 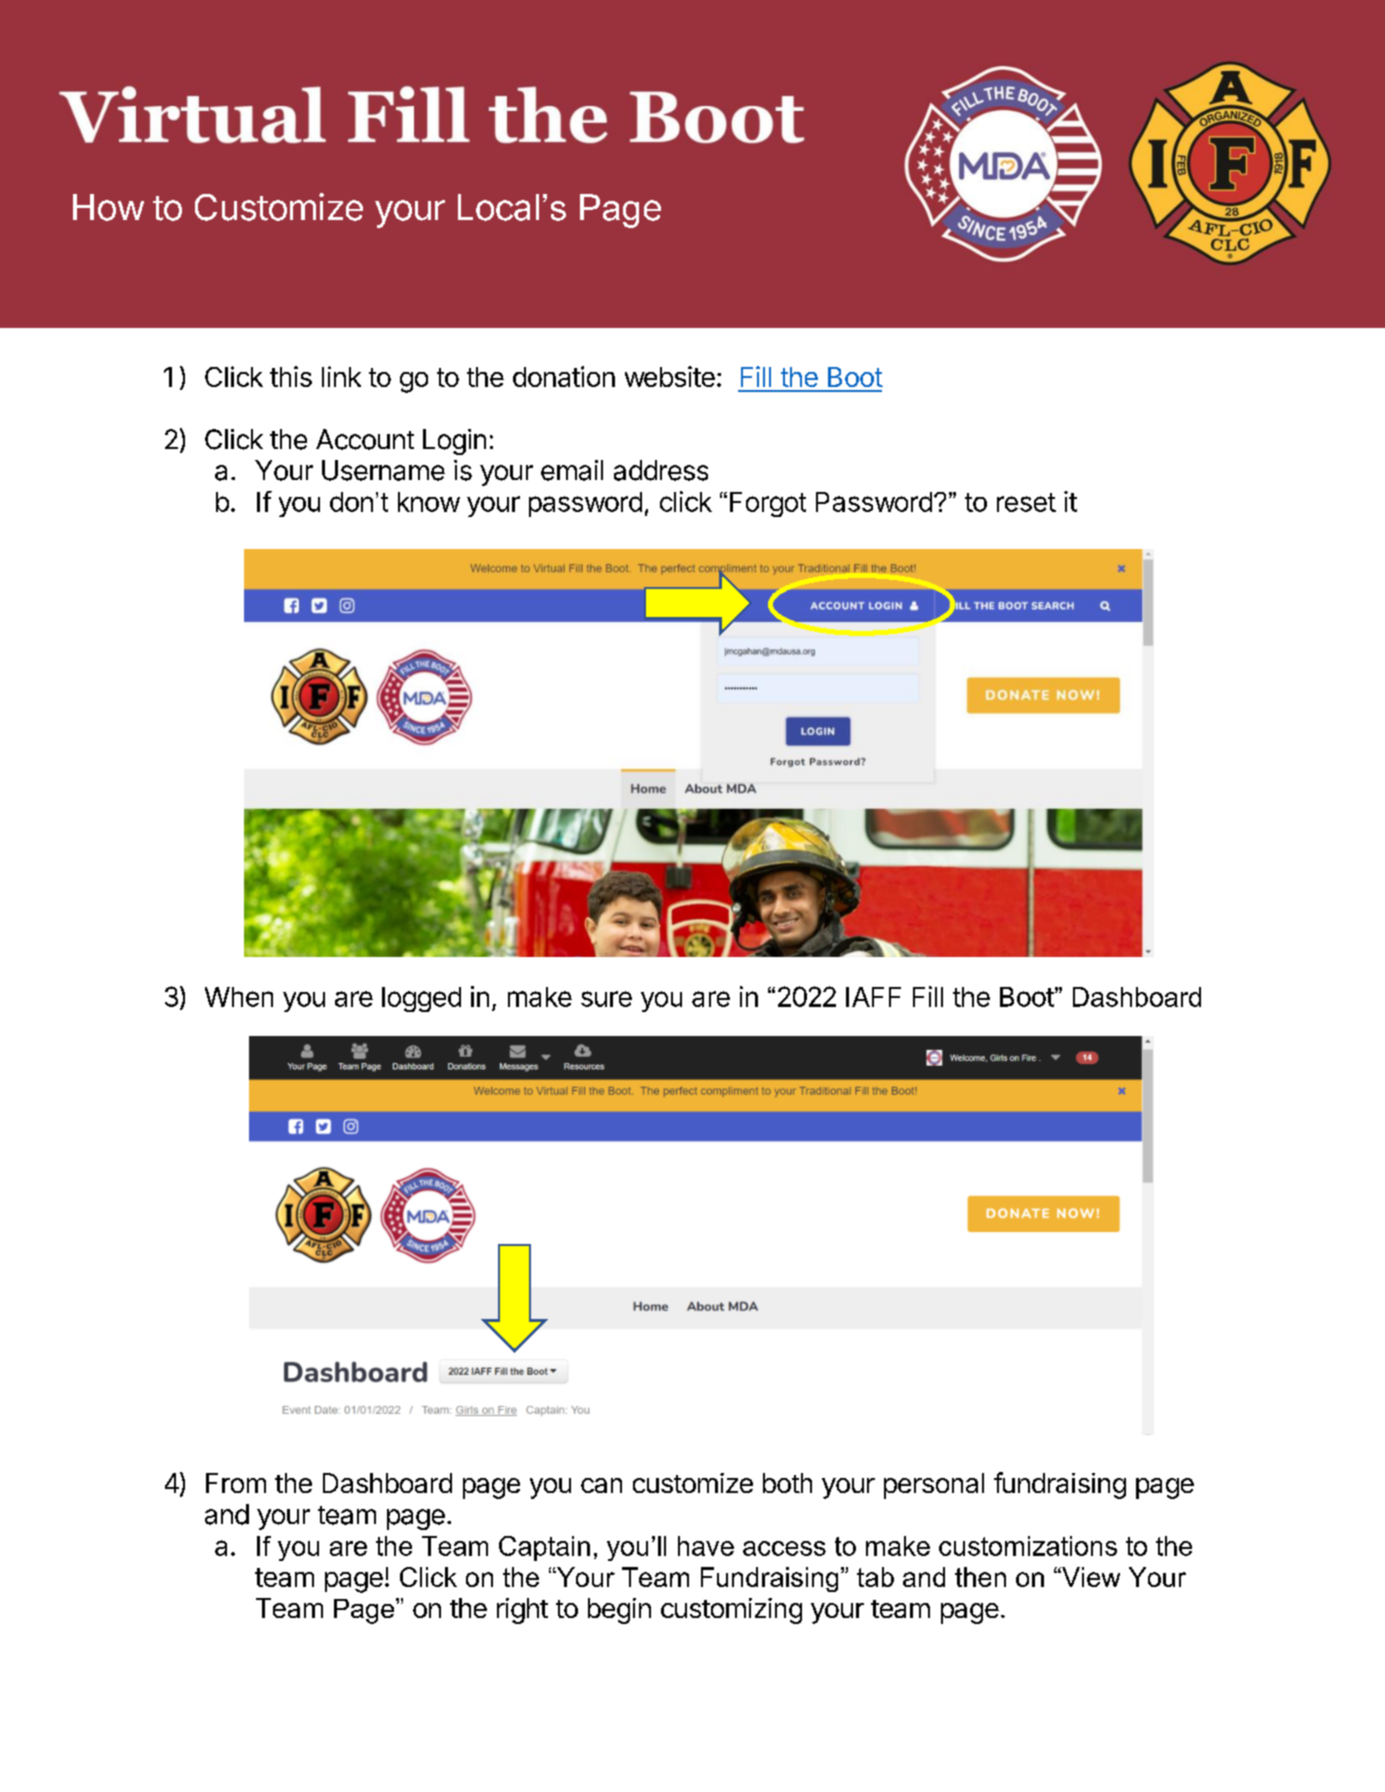 I want to click on personal, so click(x=934, y=1486).
